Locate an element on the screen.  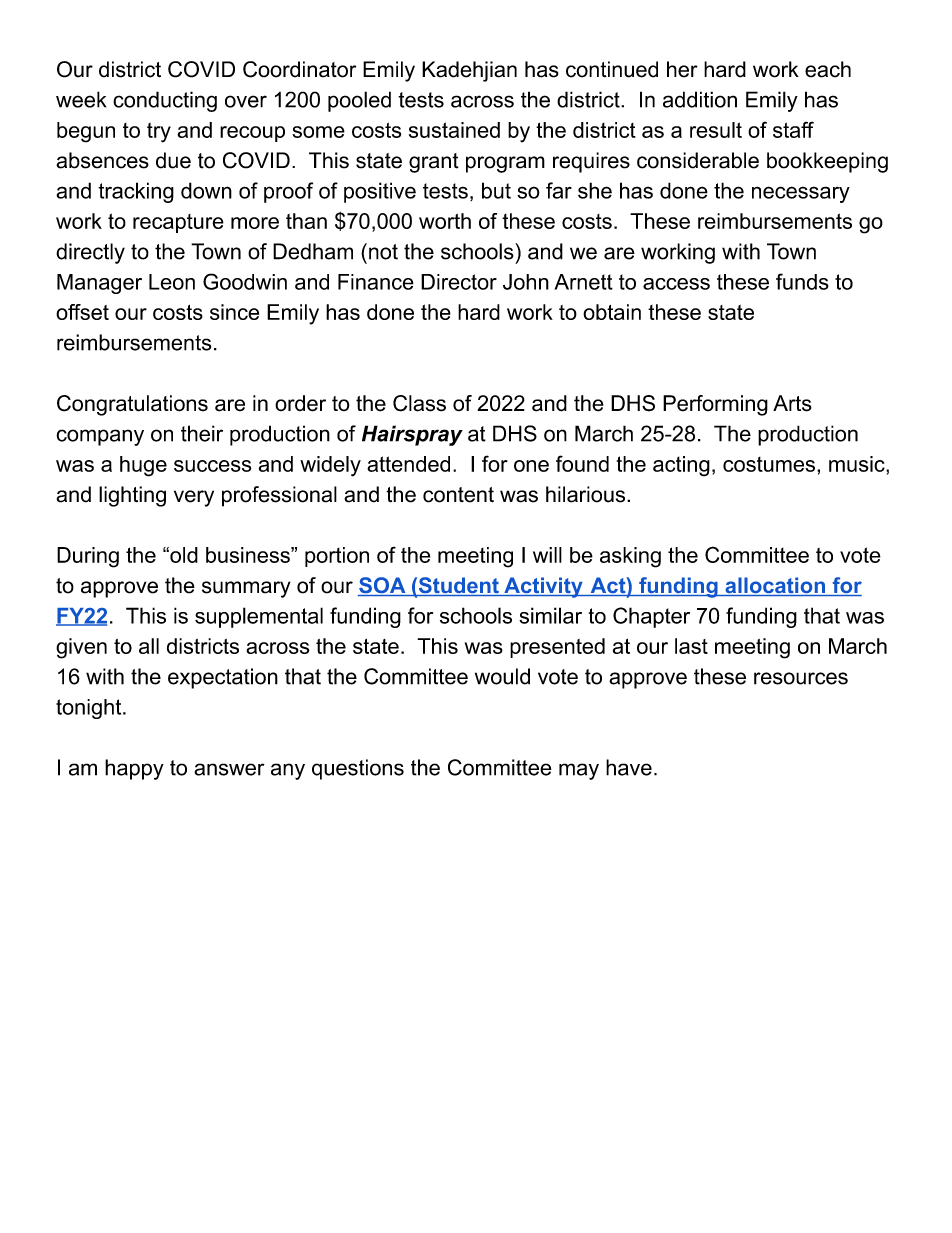
conducting is located at coordinates (165, 101).
